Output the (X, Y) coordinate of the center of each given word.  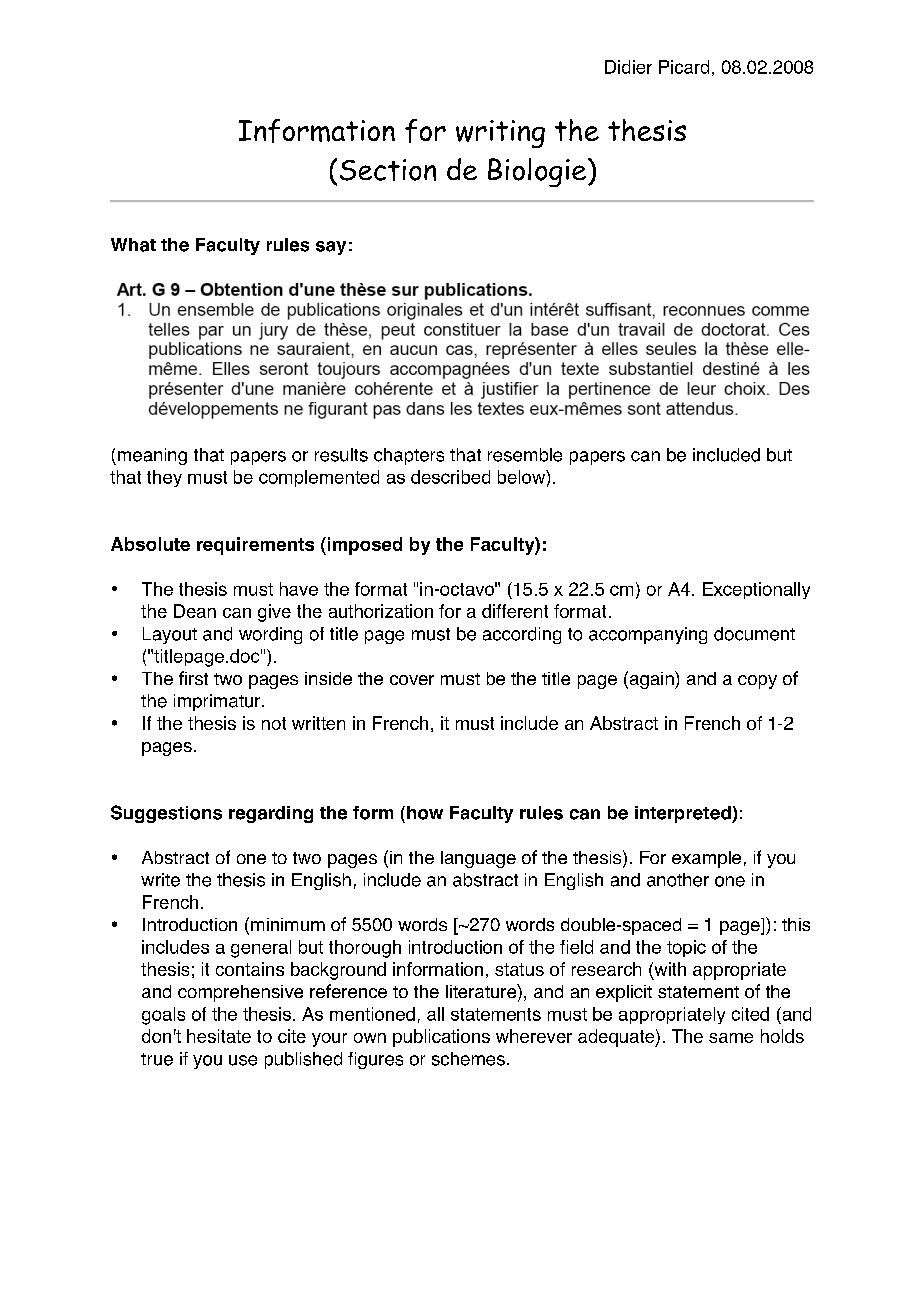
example (706, 859)
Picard (684, 67)
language (478, 859)
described (450, 477)
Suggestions (166, 814)
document (754, 634)
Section (388, 170)
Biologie (537, 172)
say (331, 248)
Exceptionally (756, 590)
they (164, 478)
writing (500, 134)
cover (412, 680)
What (133, 245)
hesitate (219, 1036)
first (193, 678)
